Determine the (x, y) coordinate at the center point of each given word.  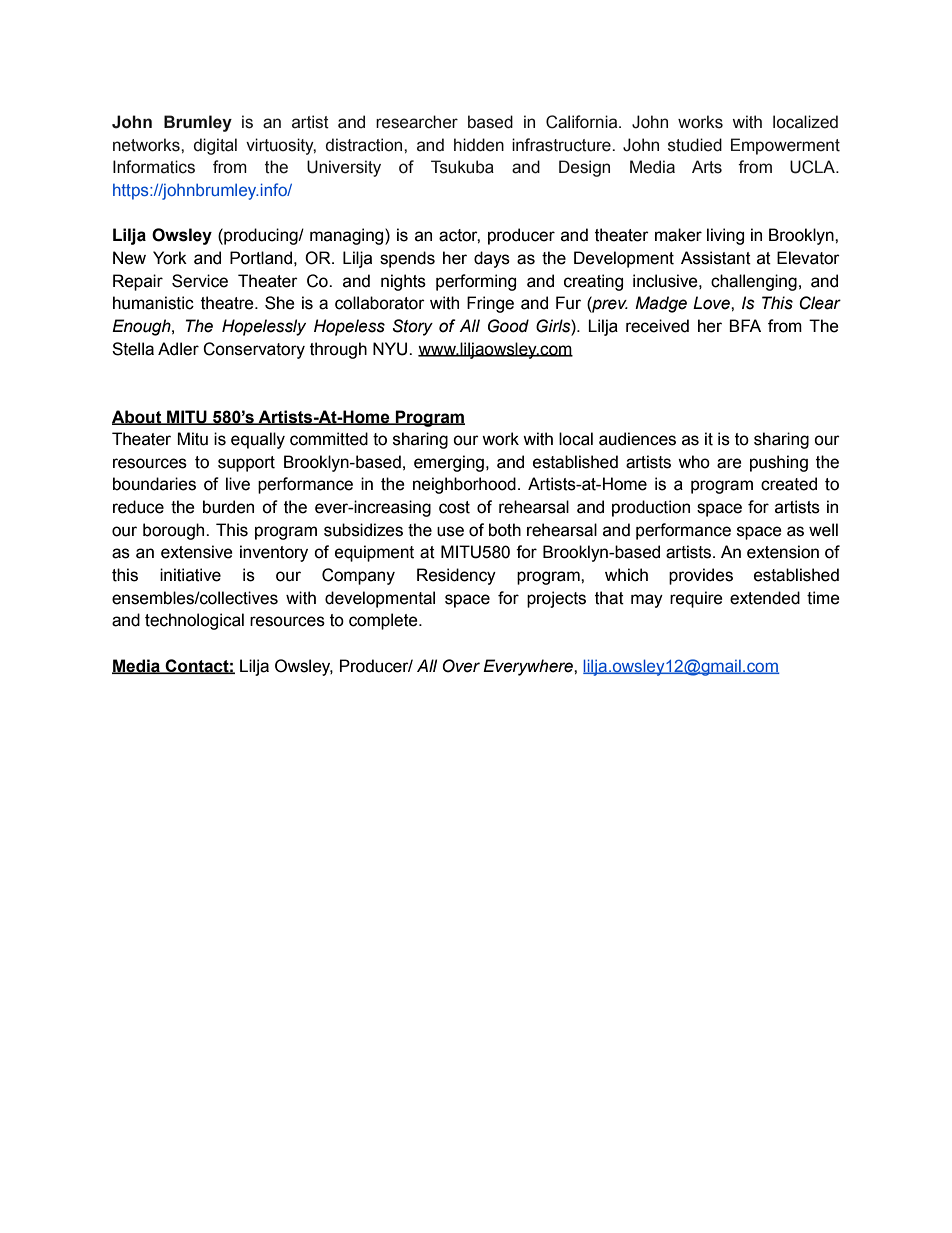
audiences (637, 439)
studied (695, 145)
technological (194, 621)
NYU (391, 349)
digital (215, 146)
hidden (479, 145)
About (138, 417)
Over (461, 666)
